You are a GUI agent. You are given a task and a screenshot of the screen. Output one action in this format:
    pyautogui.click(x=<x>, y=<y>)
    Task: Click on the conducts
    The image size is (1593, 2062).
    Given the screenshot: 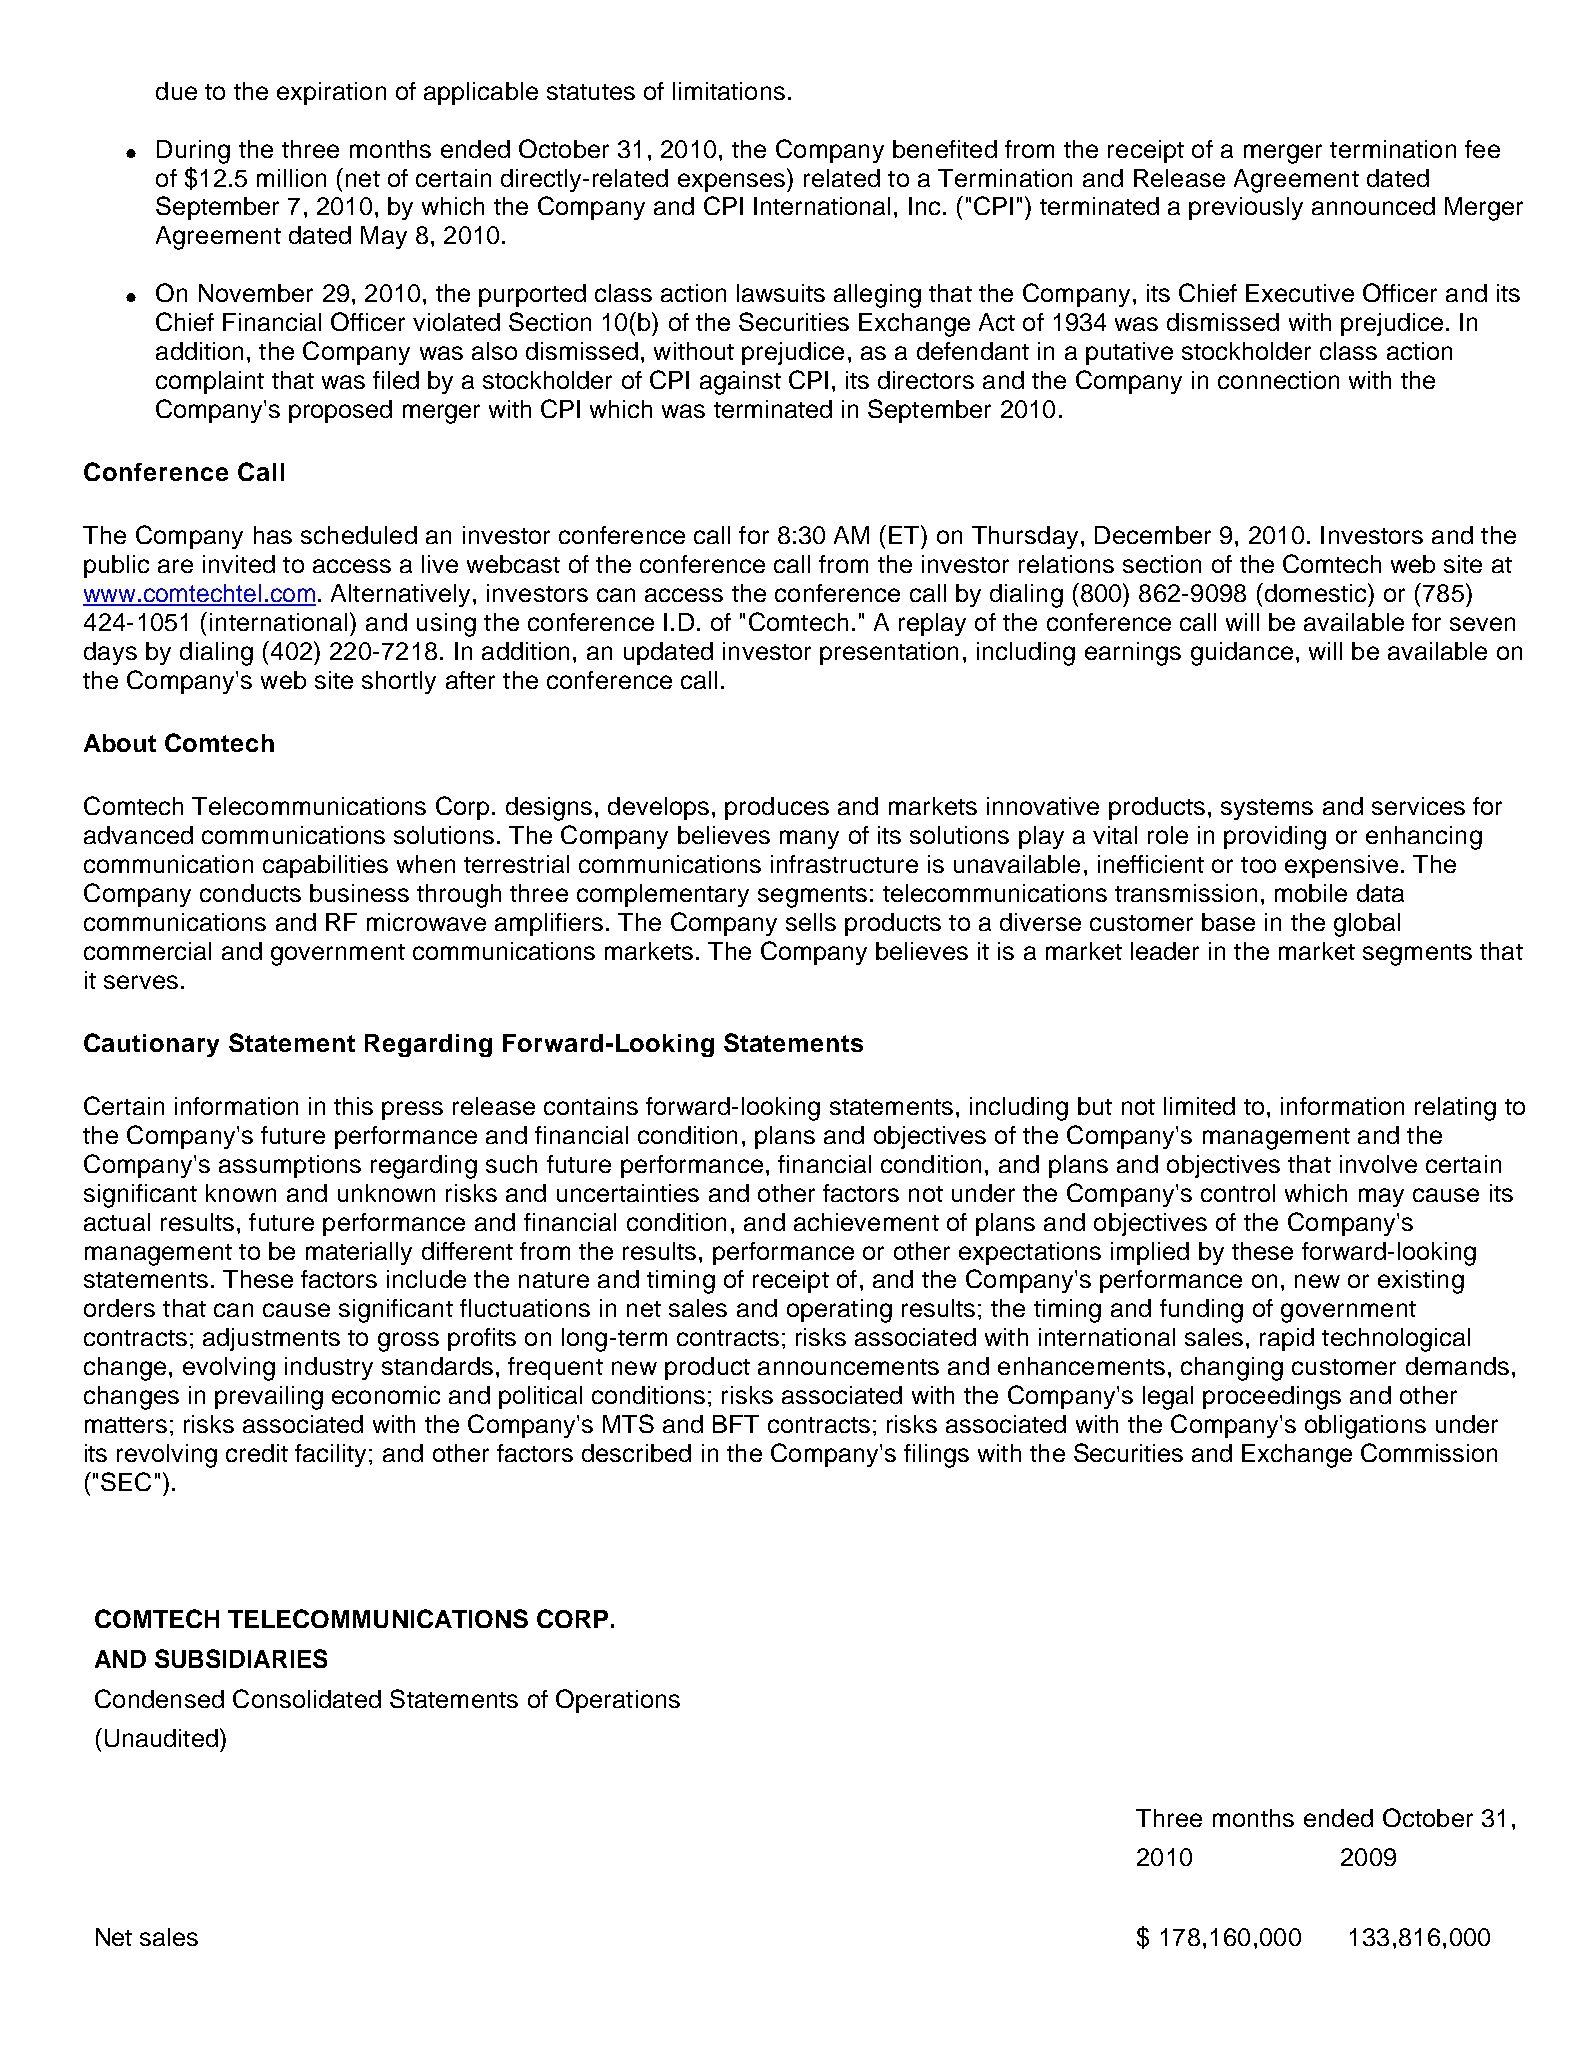 What is the action you would take?
    pyautogui.click(x=250, y=893)
